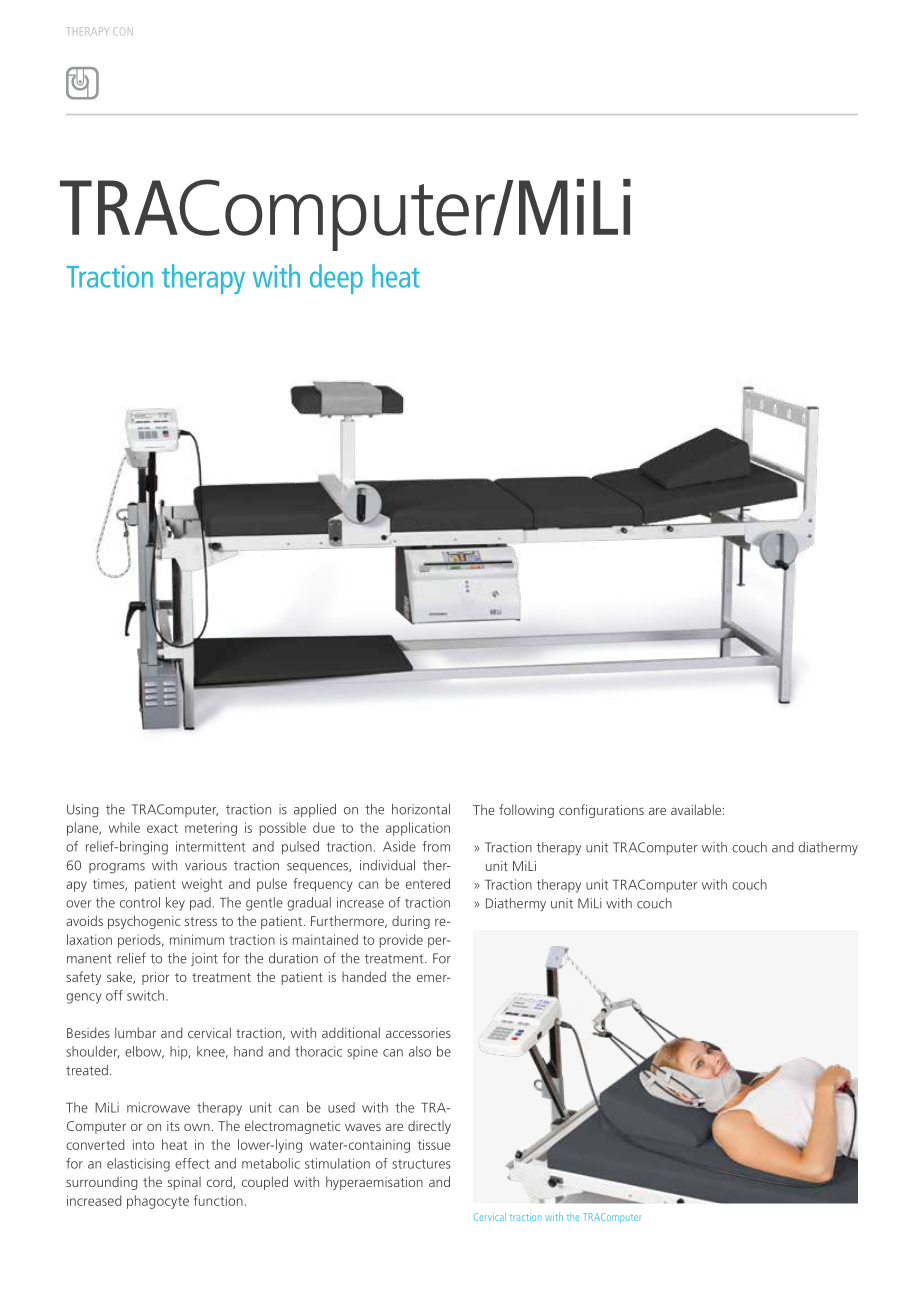 Image resolution: width=924 pixels, height=1308 pixels. I want to click on following, so click(526, 811).
